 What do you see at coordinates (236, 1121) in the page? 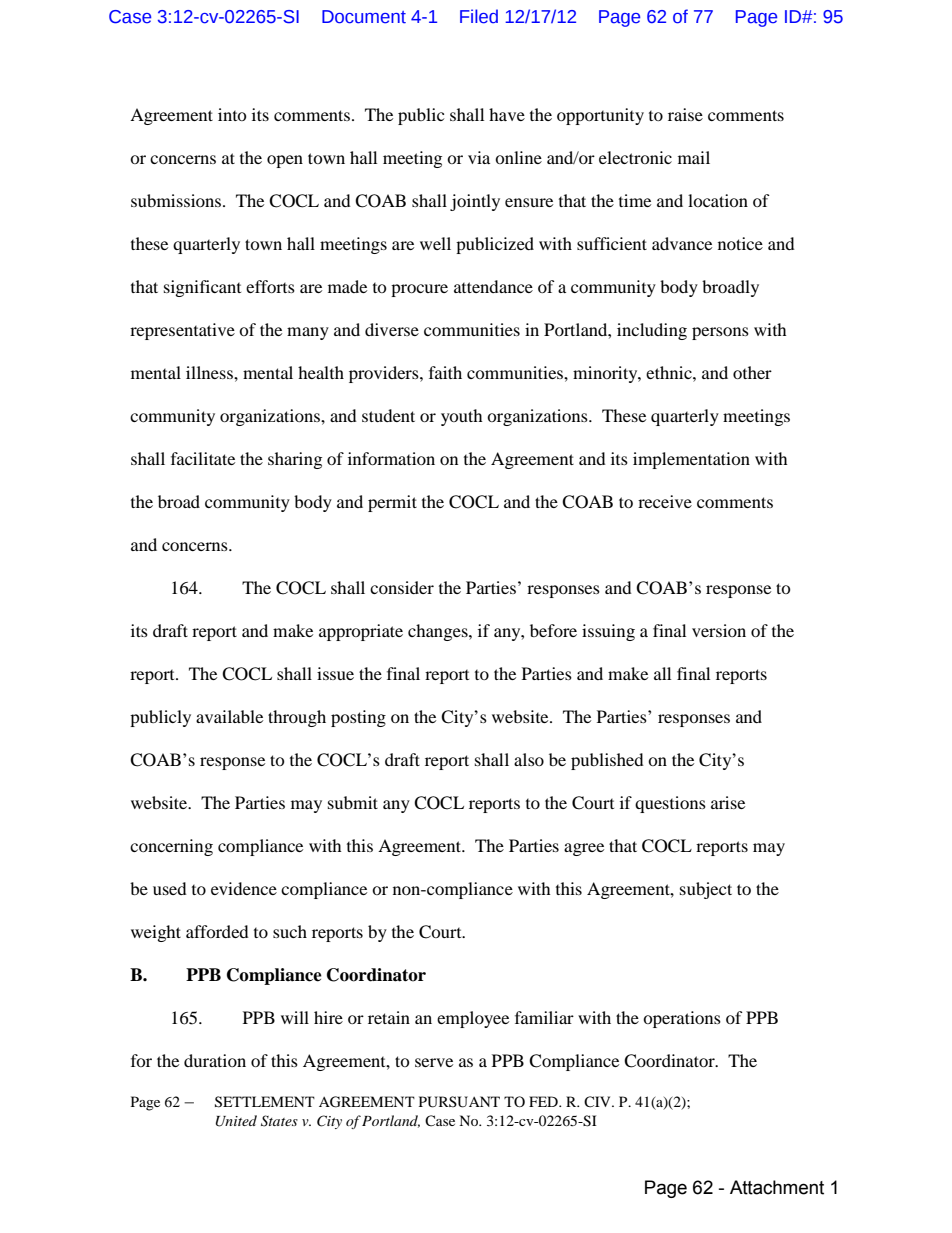
I see `United` at bounding box center [236, 1121].
